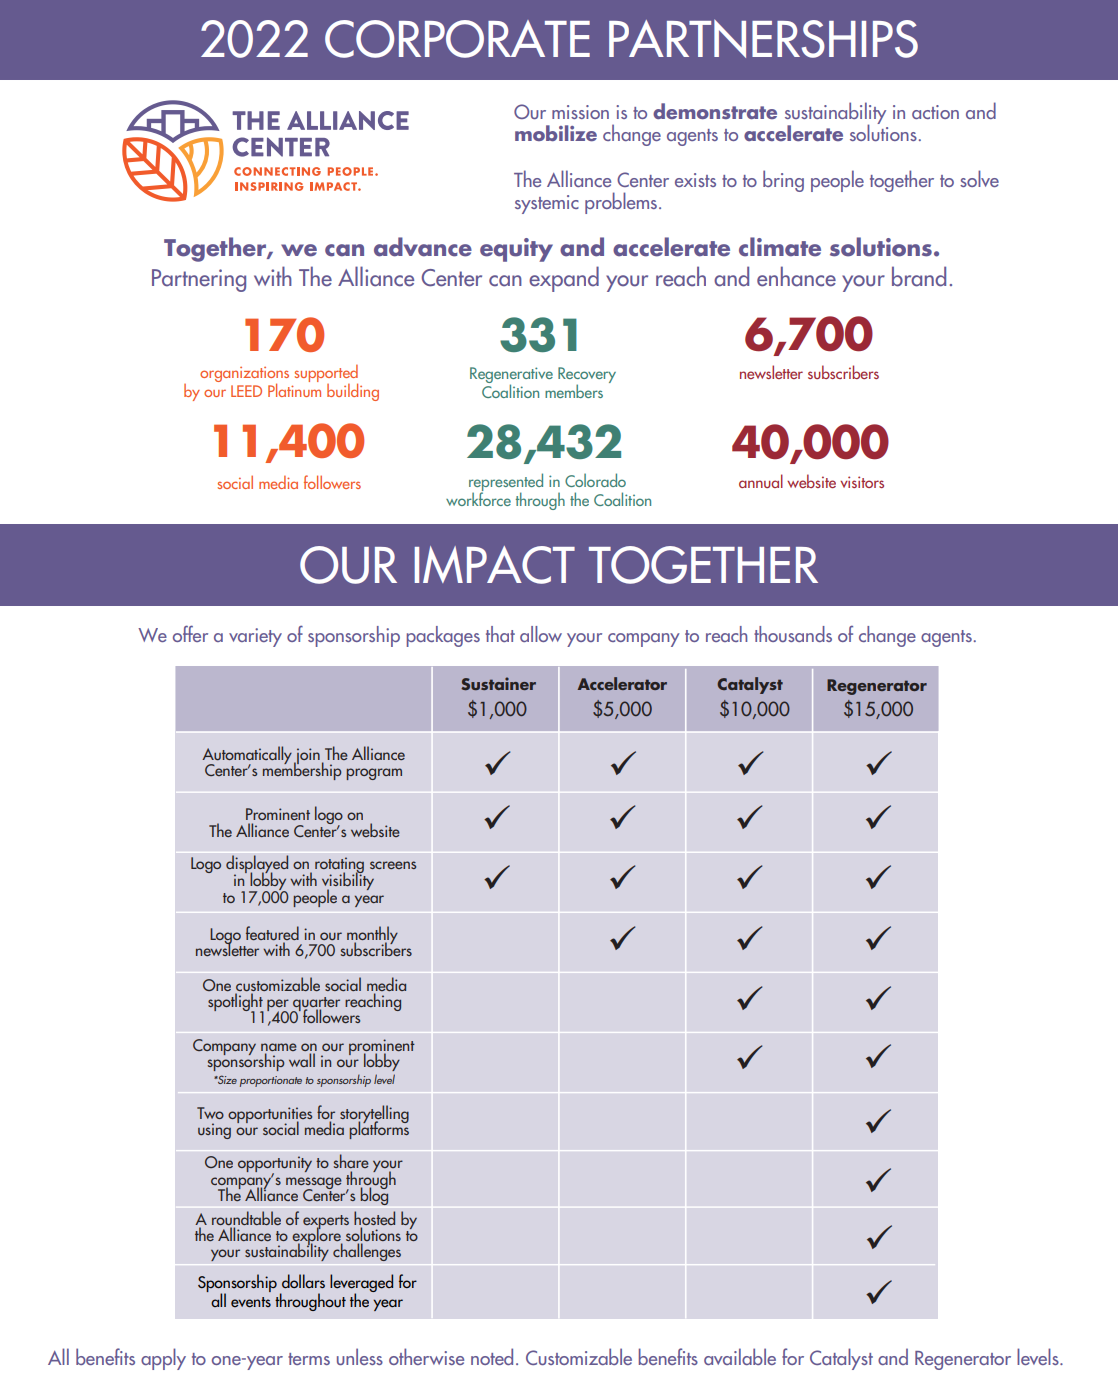 Image resolution: width=1118 pixels, height=1398 pixels. Describe the element at coordinates (793, 634) in the image. I see `thousands` at that location.
